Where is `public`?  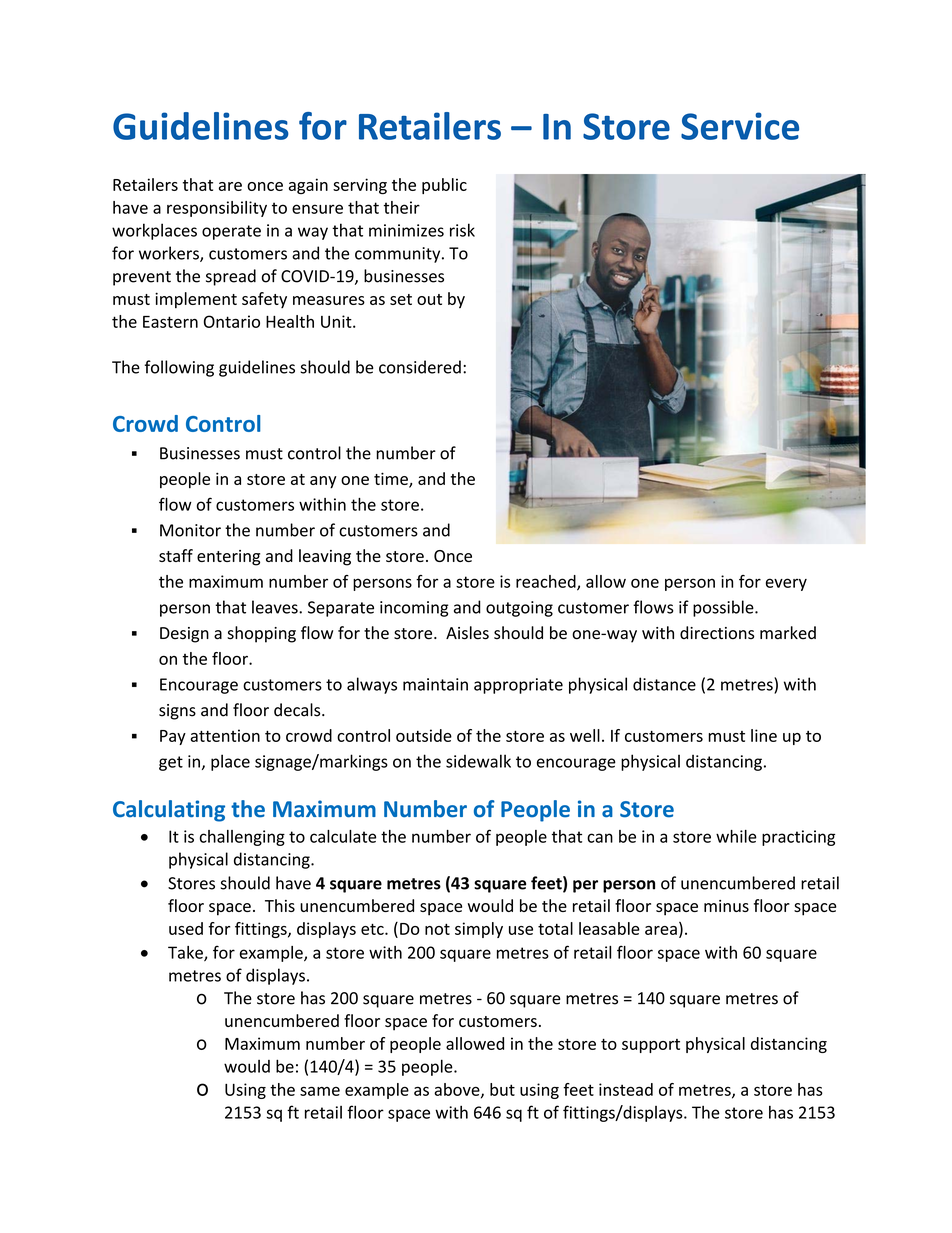 public is located at coordinates (444, 186).
